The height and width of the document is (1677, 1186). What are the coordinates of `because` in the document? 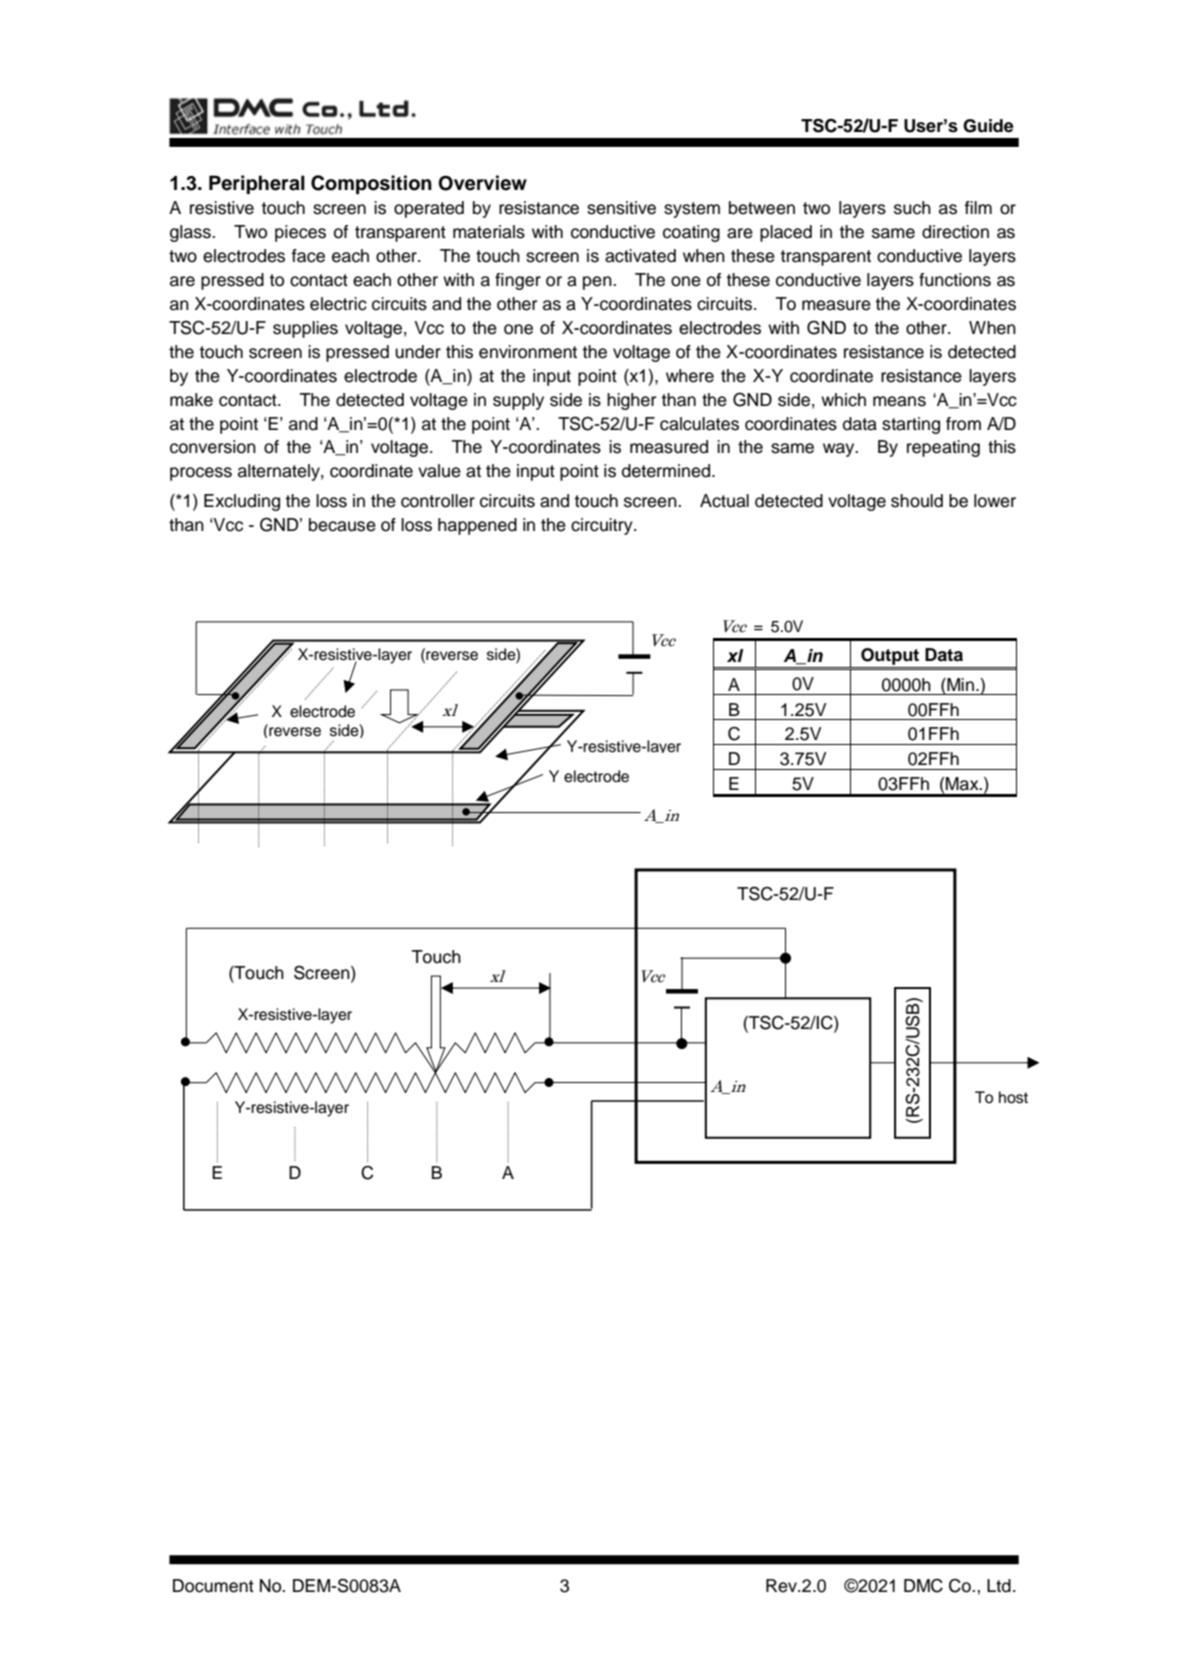 It's located at (342, 525).
